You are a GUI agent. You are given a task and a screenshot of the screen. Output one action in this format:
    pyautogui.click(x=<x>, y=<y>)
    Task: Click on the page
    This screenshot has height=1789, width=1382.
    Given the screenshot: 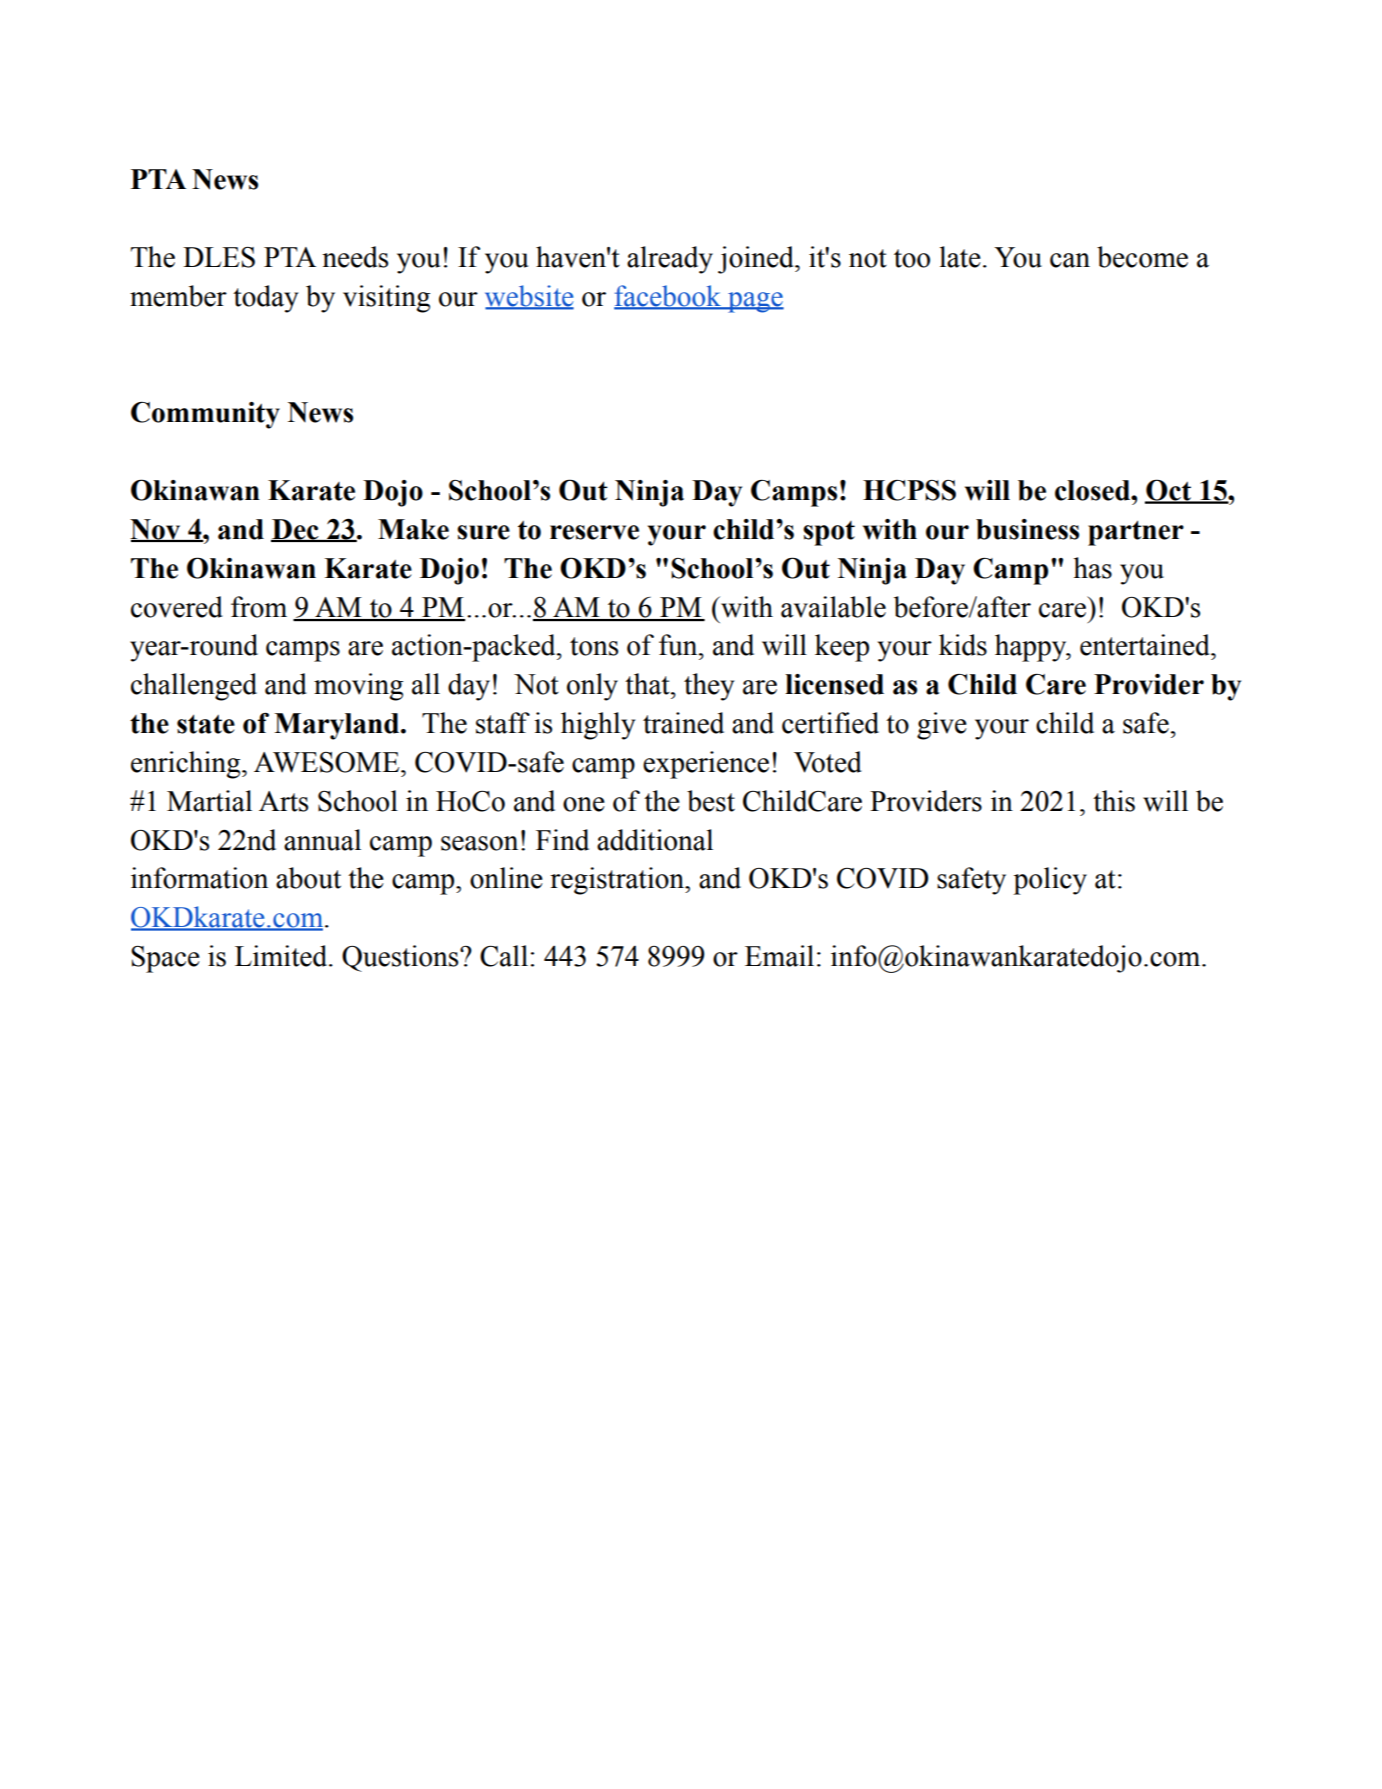 What is the action you would take?
    pyautogui.click(x=755, y=302)
